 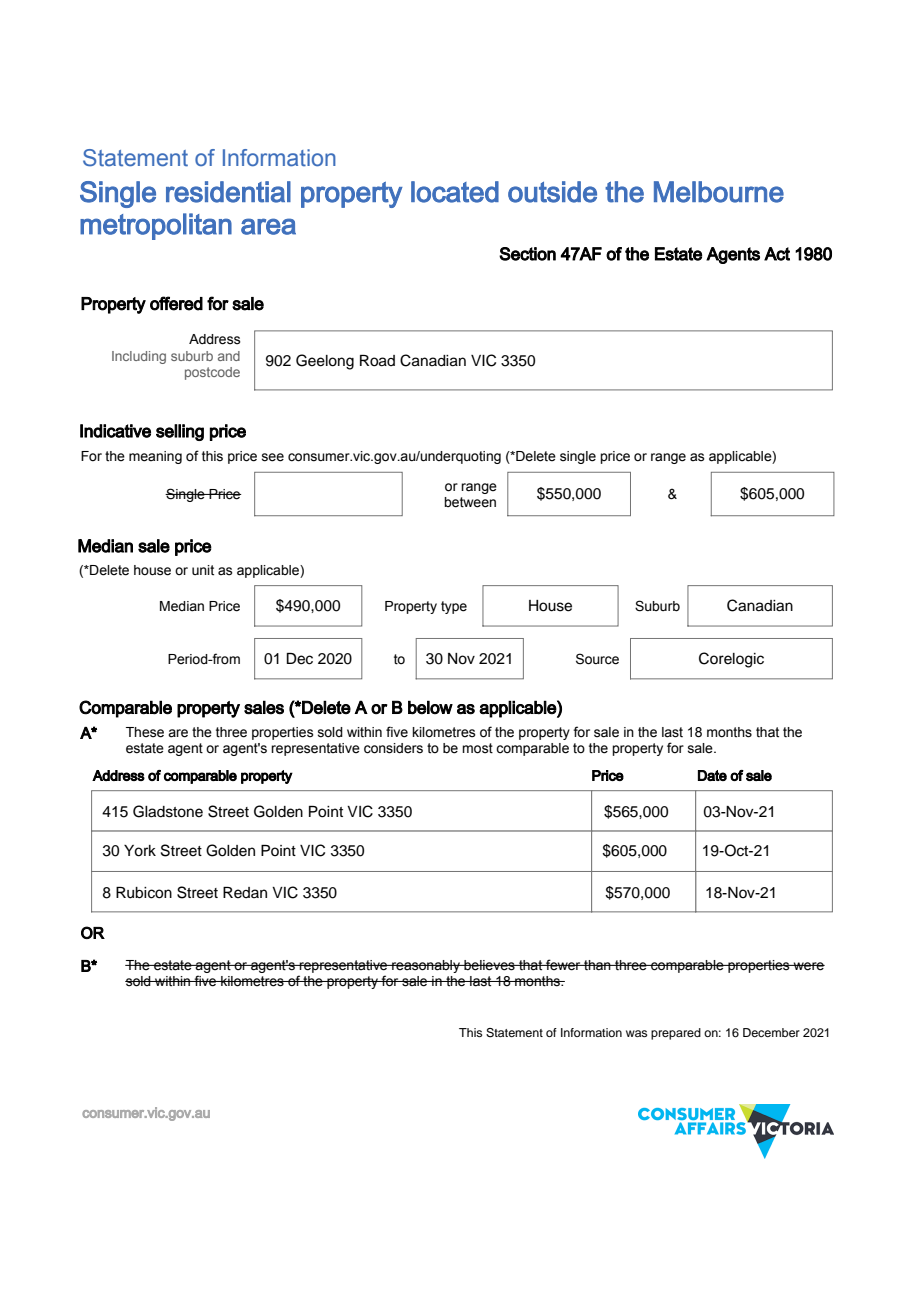 What do you see at coordinates (455, 192) in the screenshot?
I see `located` at bounding box center [455, 192].
